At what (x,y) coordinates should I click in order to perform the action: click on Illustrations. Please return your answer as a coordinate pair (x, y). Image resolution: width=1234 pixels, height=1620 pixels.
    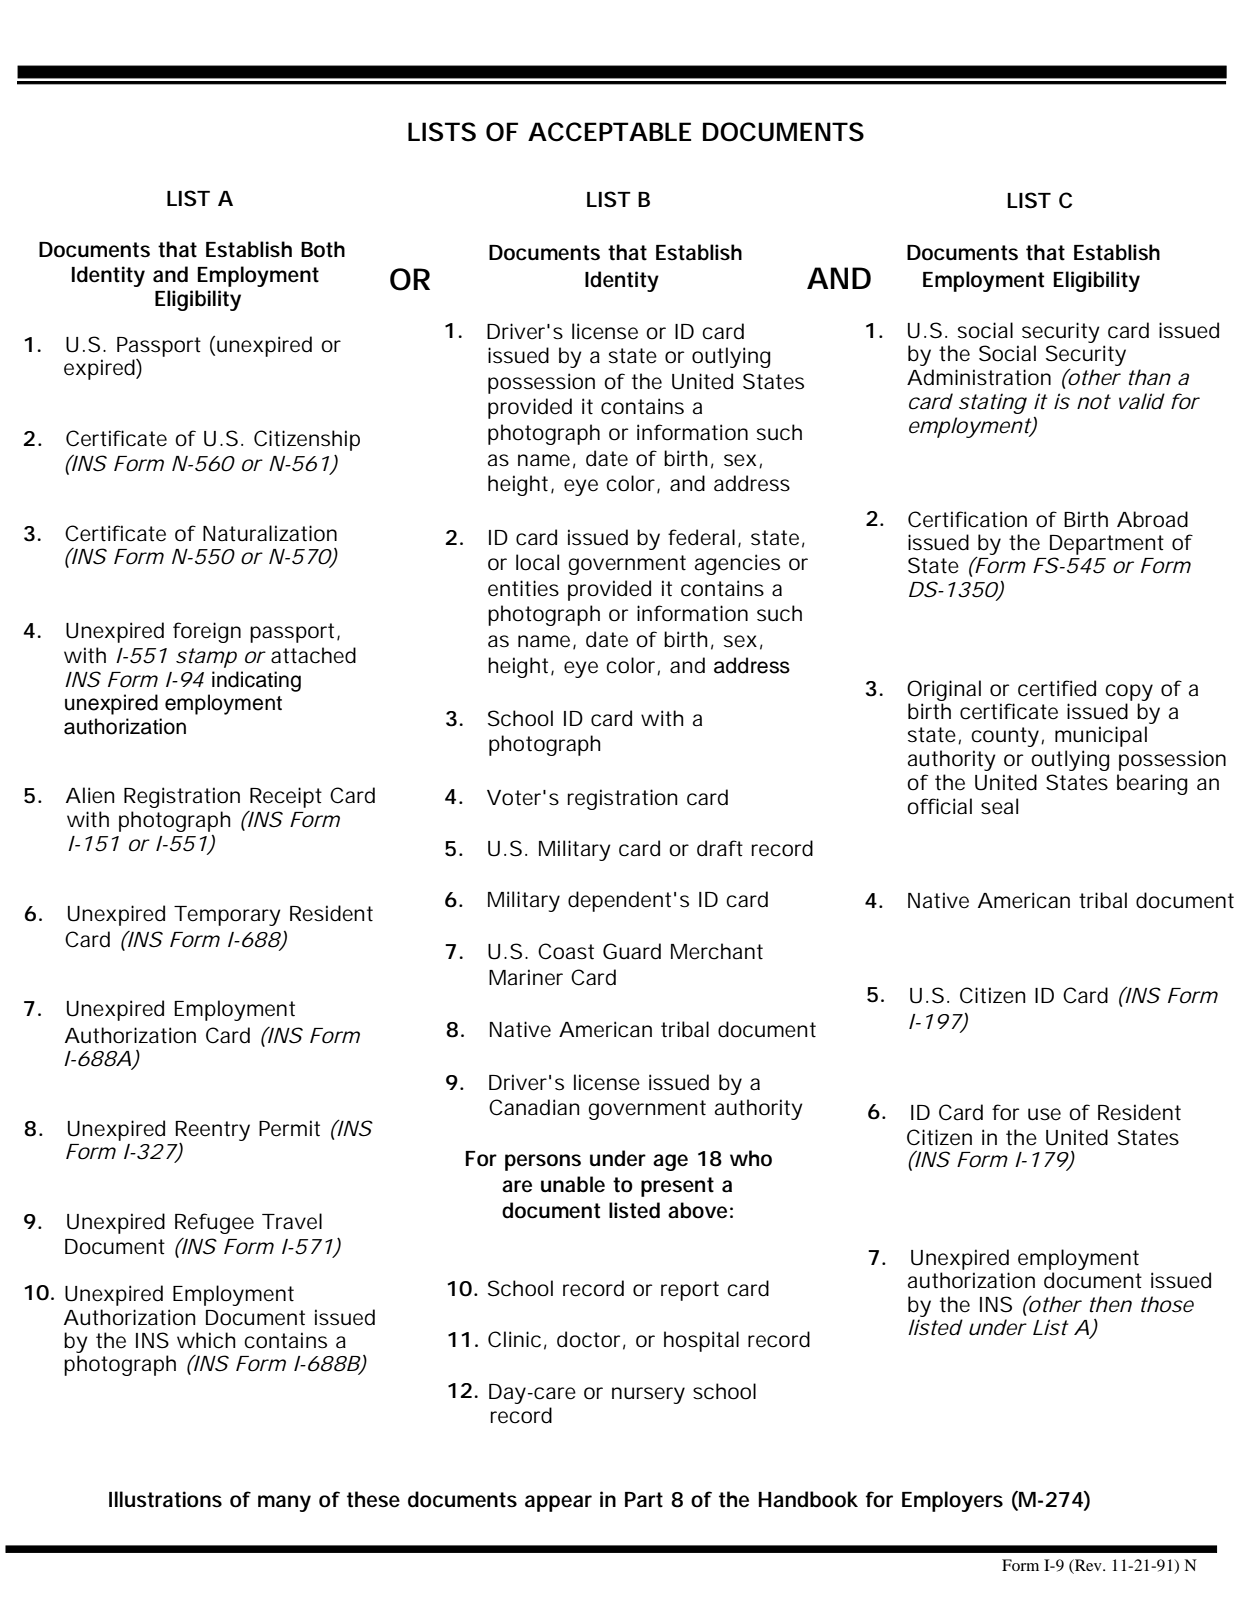
    Looking at the image, I should click on (165, 1499).
